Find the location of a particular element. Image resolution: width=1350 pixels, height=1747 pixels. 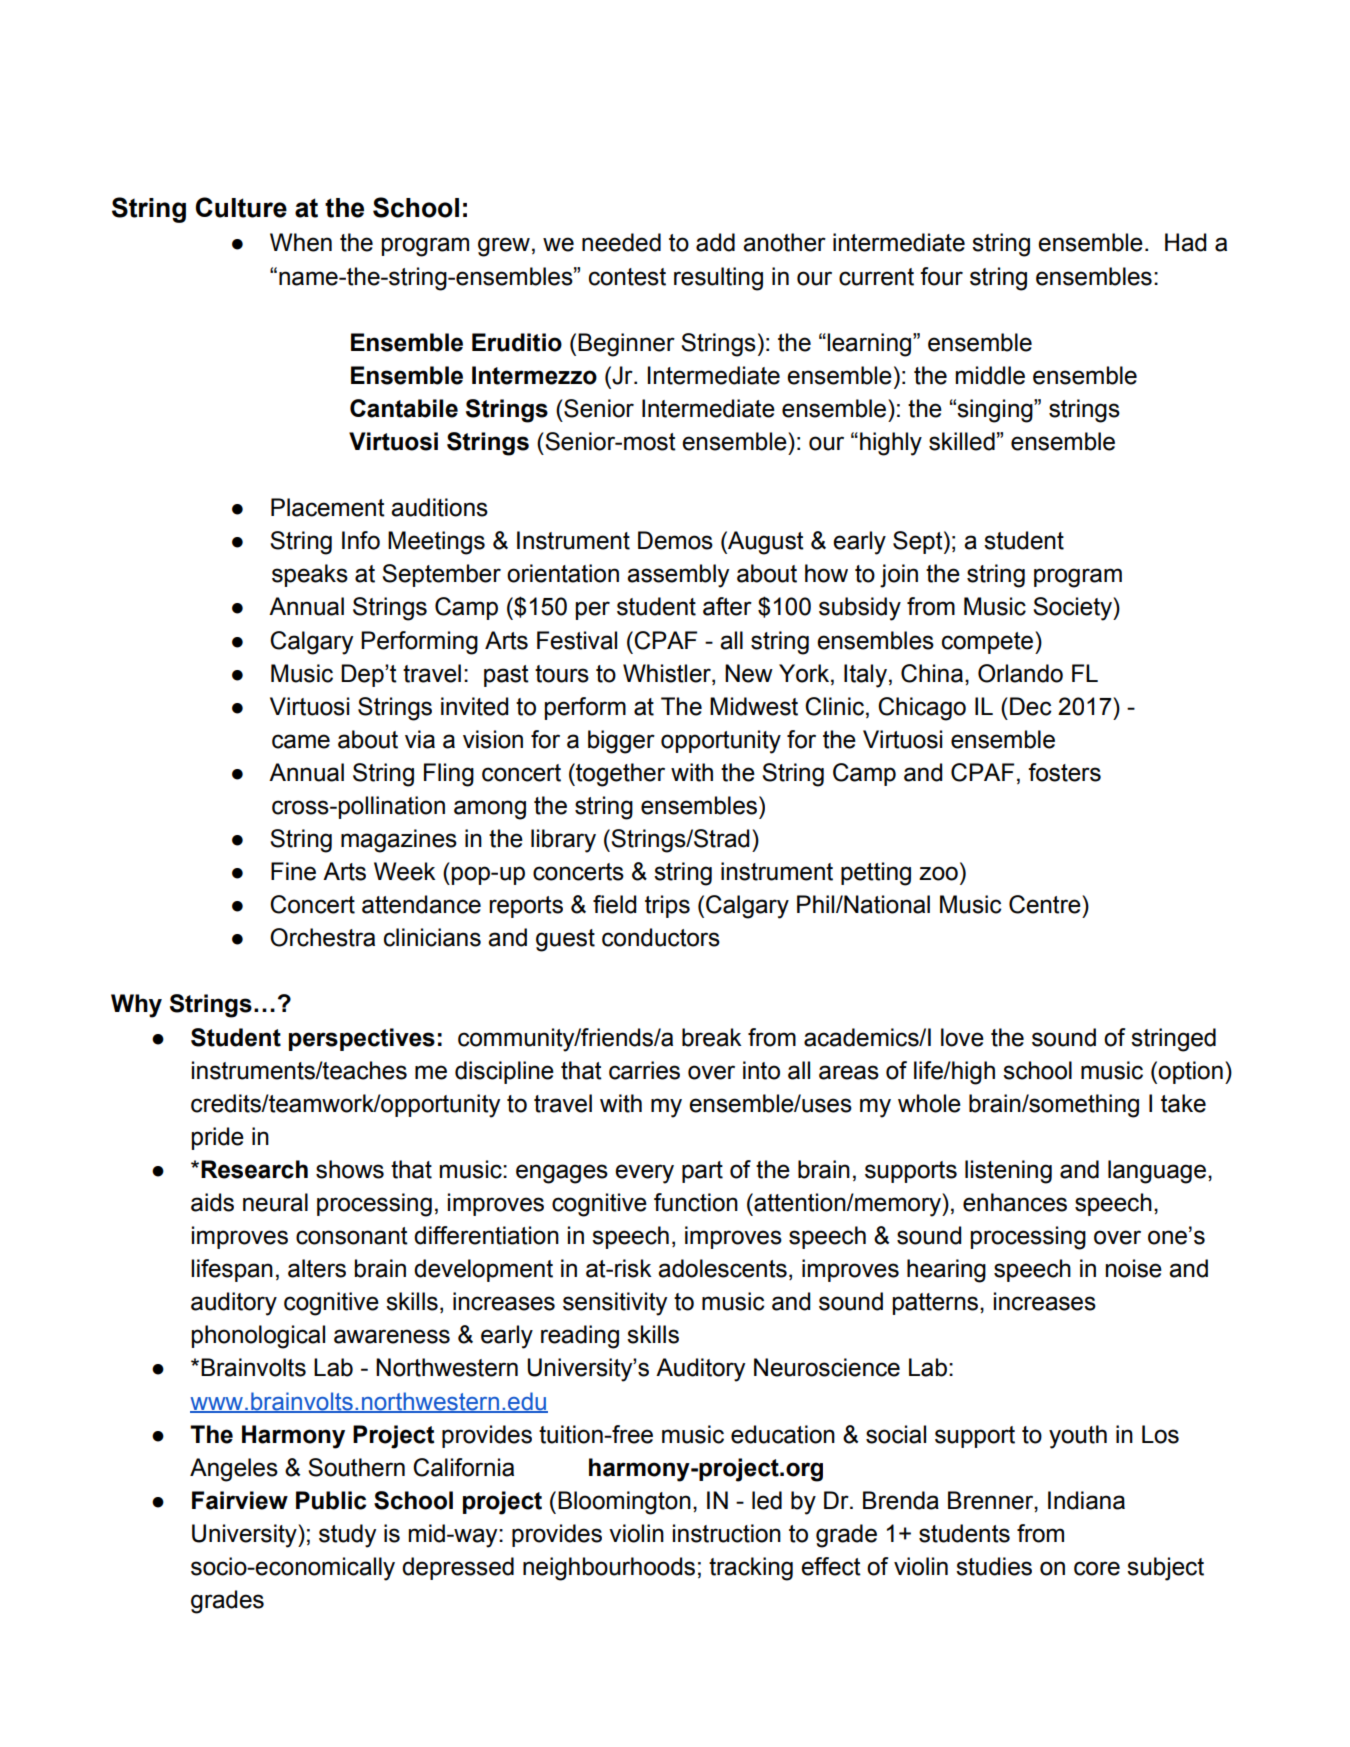

Indiana is located at coordinates (1086, 1500).
